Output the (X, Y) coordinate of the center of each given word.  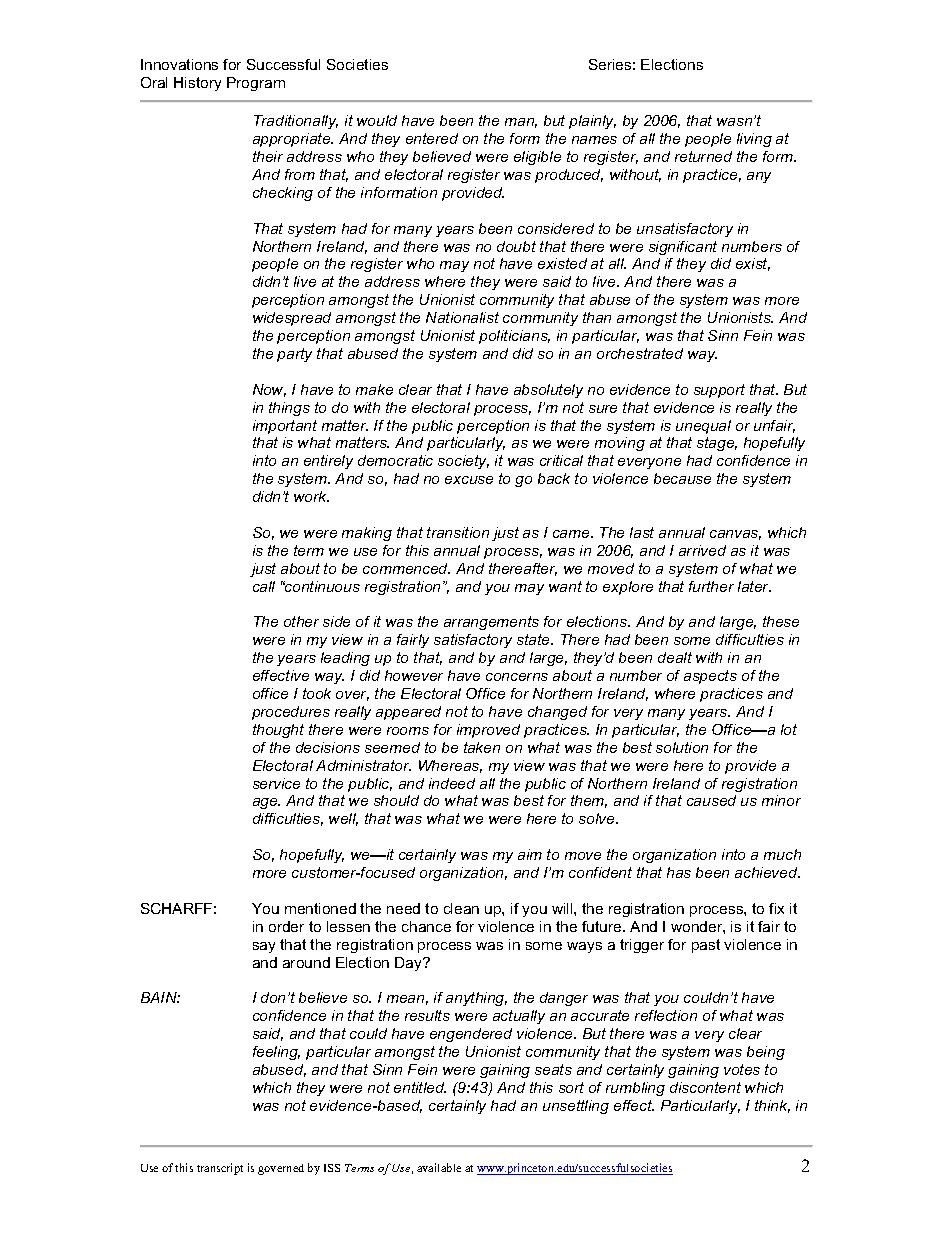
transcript (220, 1169)
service (276, 783)
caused (711, 800)
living (754, 140)
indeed (452, 783)
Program (256, 84)
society (463, 462)
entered (432, 138)
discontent (705, 1087)
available (439, 1167)
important (285, 427)
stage (717, 444)
